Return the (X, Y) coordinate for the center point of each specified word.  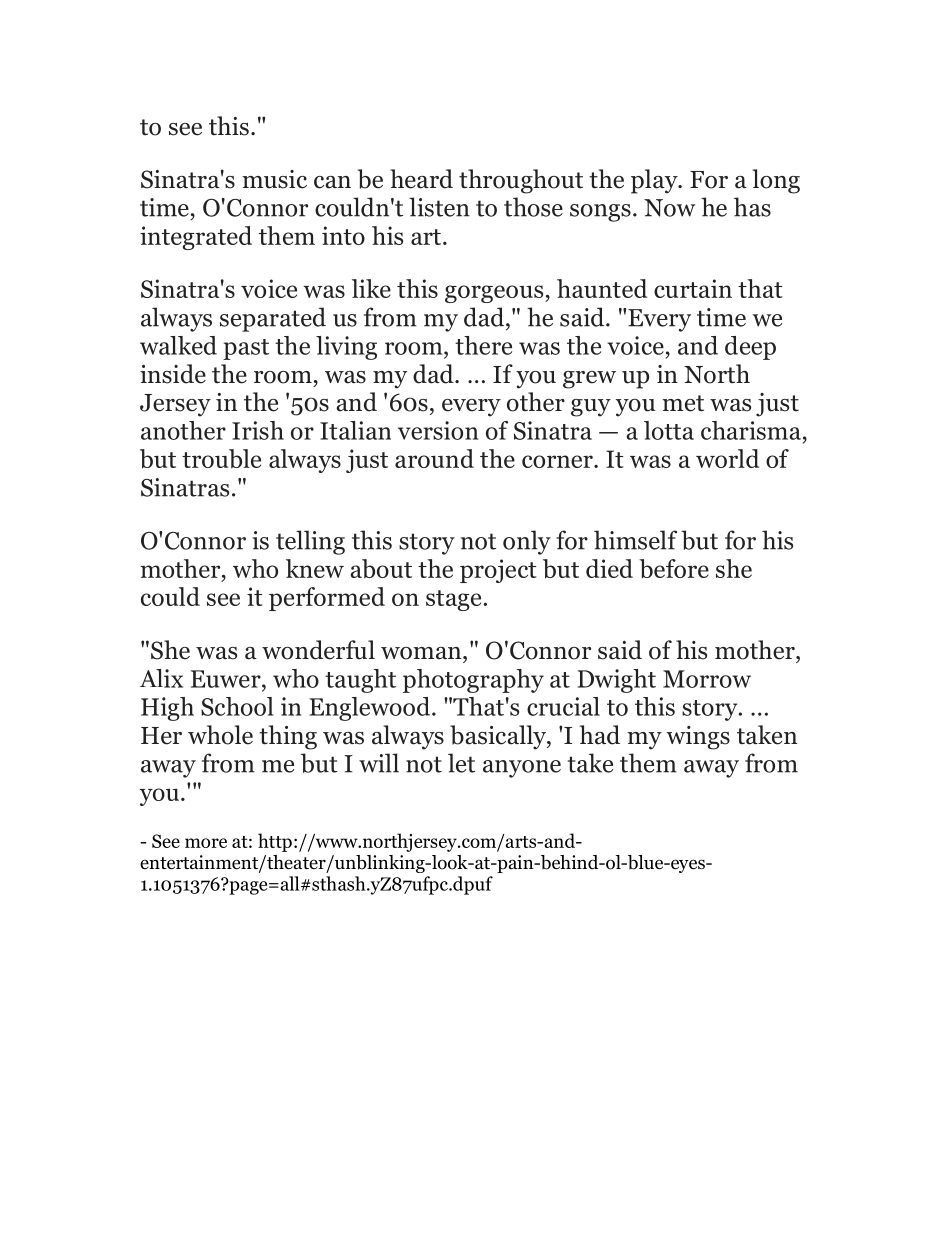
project (498, 571)
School (237, 706)
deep (750, 348)
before (674, 568)
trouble (221, 459)
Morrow (707, 679)
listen (439, 207)
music (274, 179)
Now (669, 208)
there (483, 345)
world (727, 458)
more (206, 843)
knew (315, 568)
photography (473, 681)
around (434, 458)
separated (273, 319)
